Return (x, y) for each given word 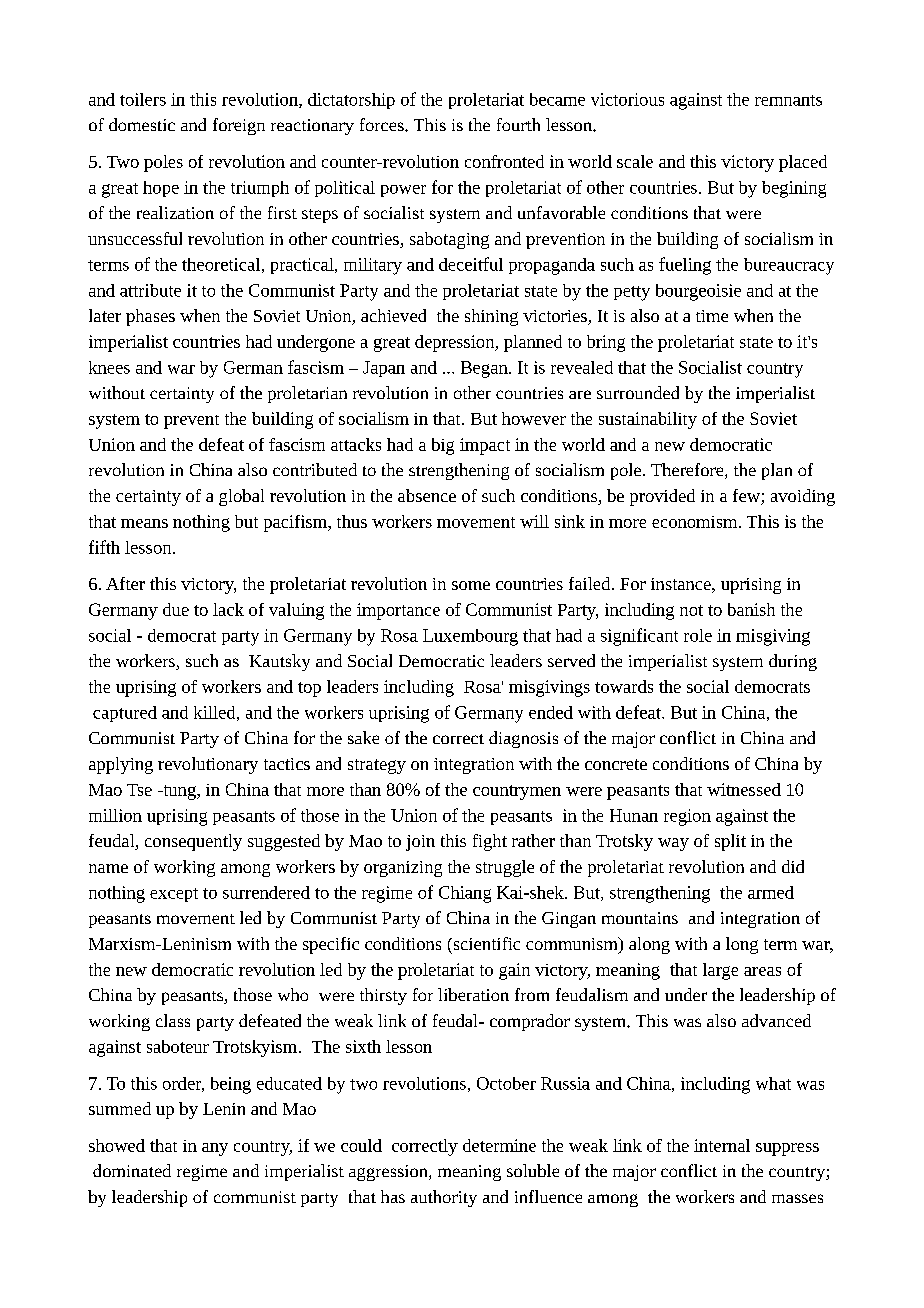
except (174, 895)
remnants (788, 100)
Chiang (465, 894)
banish (751, 609)
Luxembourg (470, 637)
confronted (504, 161)
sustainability (648, 420)
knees (109, 367)
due (176, 609)
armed (771, 892)
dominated (132, 1170)
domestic (142, 124)
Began (485, 369)
